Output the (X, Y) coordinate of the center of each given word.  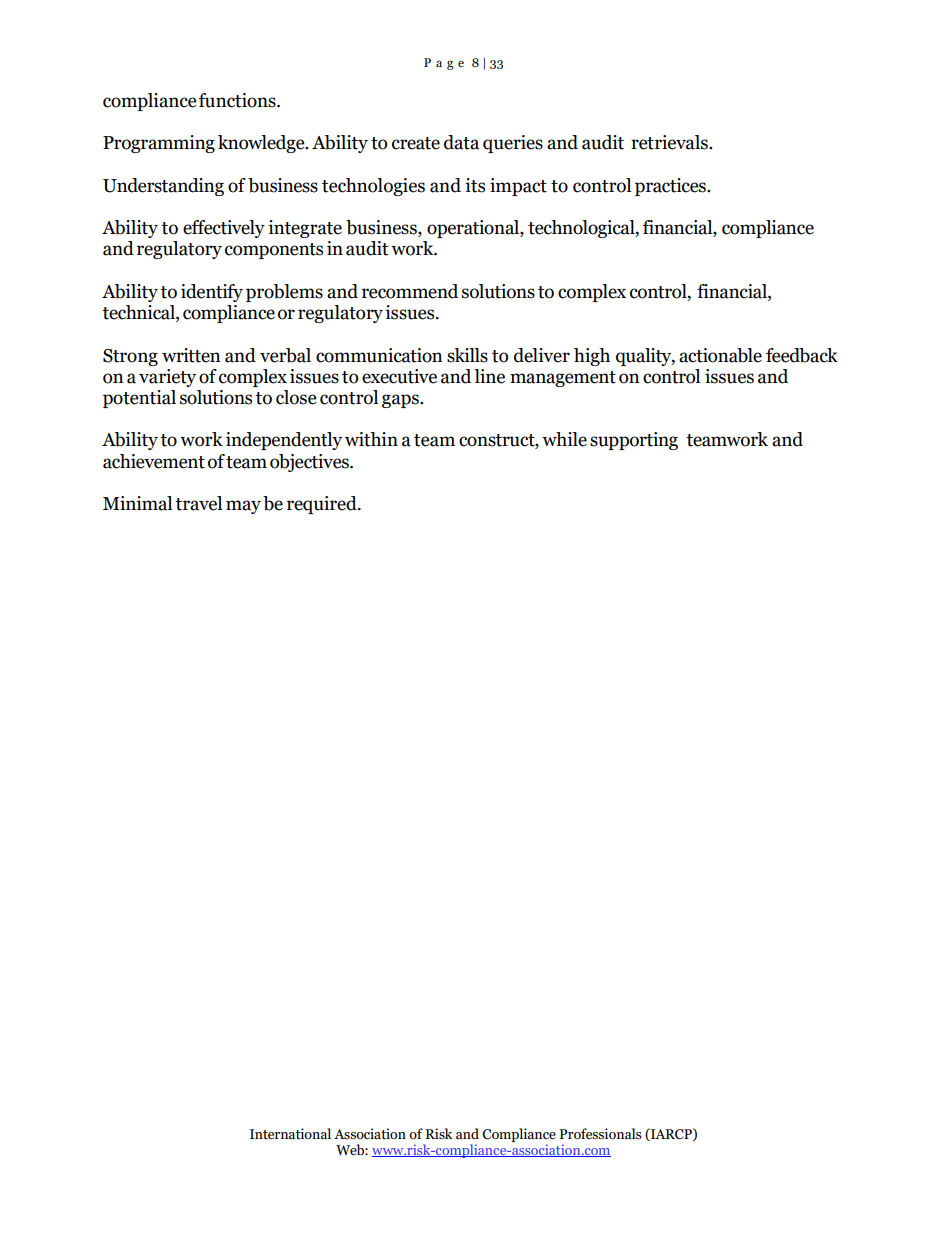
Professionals (600, 1134)
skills (467, 355)
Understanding (163, 187)
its (475, 185)
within (371, 439)
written (191, 355)
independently (284, 441)
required (323, 505)
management (563, 379)
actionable (720, 355)
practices (671, 187)
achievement (154, 461)
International (290, 1134)
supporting (634, 441)
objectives (310, 463)
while (564, 439)
